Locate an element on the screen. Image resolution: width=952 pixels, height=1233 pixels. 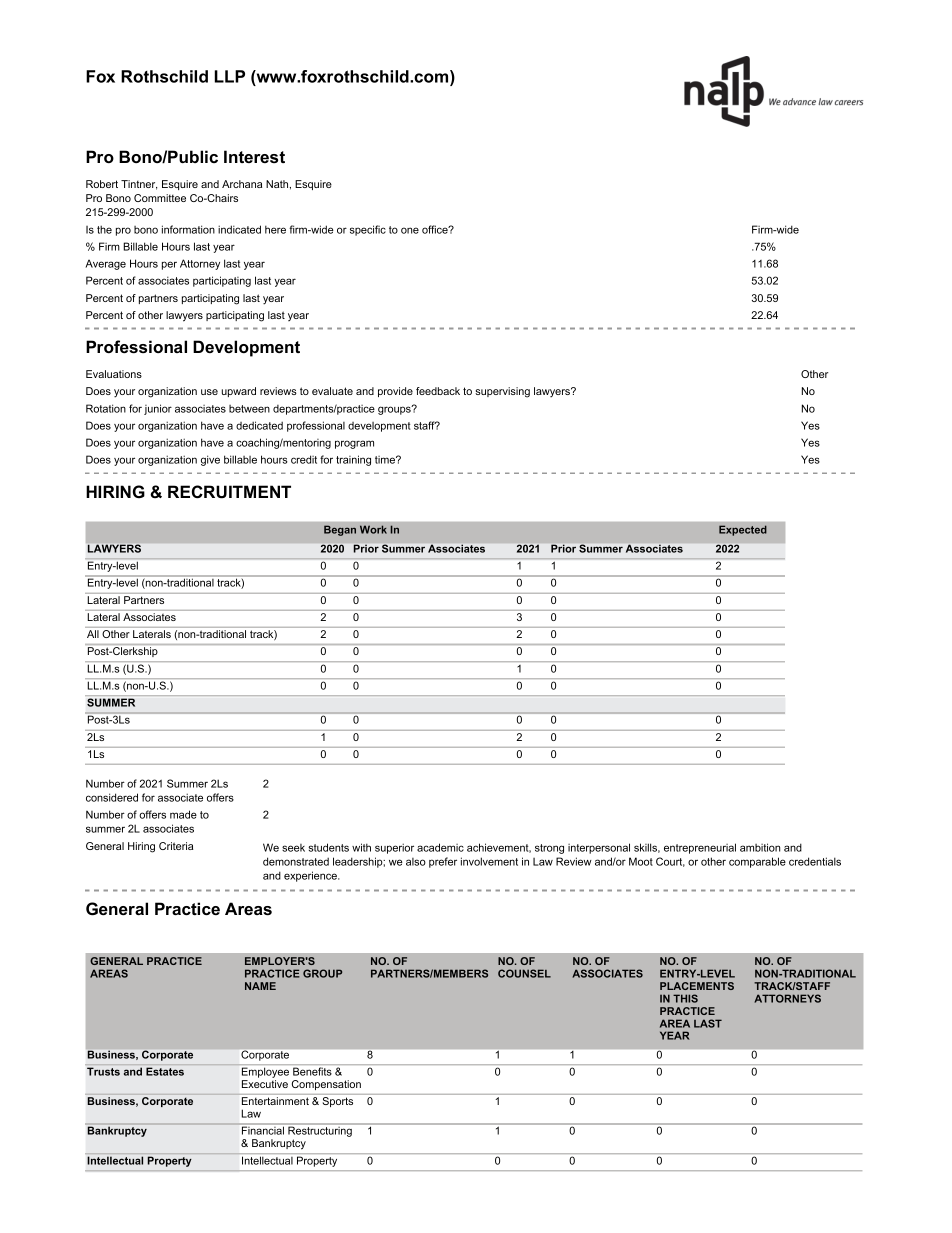
Sports is located at coordinates (338, 1102).
